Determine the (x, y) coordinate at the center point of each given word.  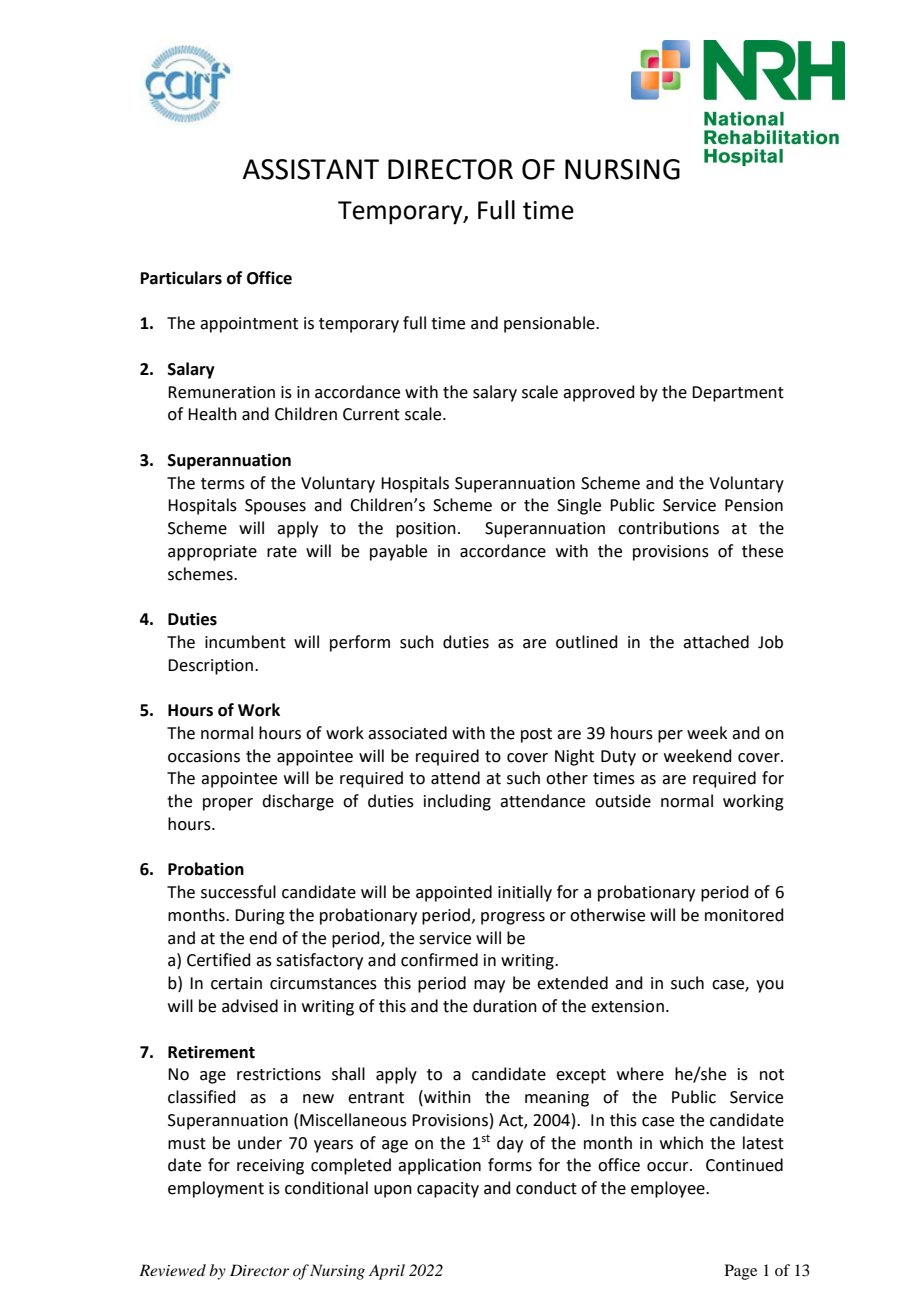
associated (407, 733)
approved (599, 393)
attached (716, 642)
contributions (668, 528)
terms (223, 484)
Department (738, 394)
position (426, 530)
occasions (204, 756)
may (489, 986)
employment (216, 1189)
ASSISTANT (311, 169)
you (770, 986)
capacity (448, 1190)
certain (236, 983)
